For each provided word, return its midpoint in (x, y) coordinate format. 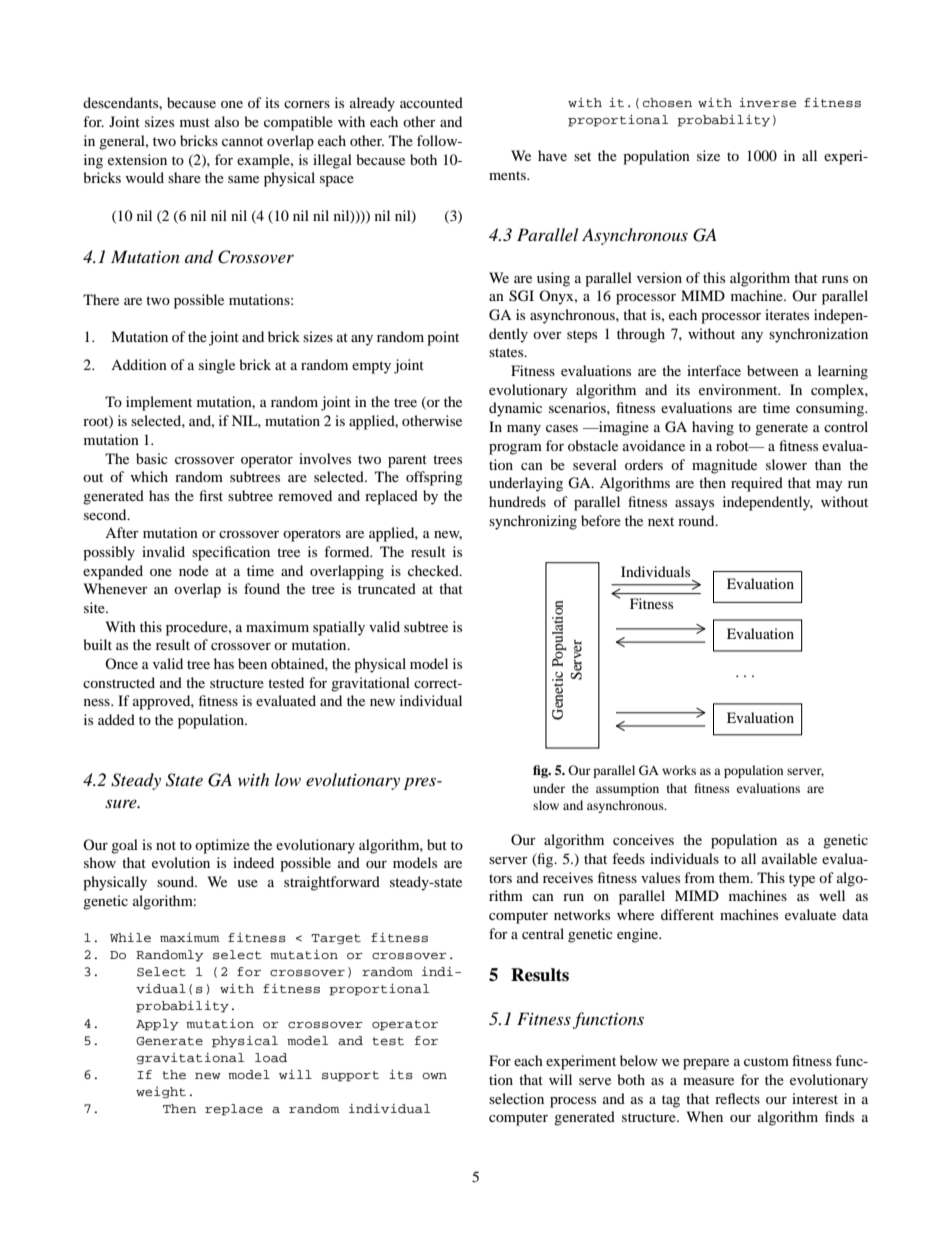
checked (434, 570)
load (271, 1058)
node (194, 570)
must (195, 122)
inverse (767, 102)
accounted (431, 102)
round (697, 520)
